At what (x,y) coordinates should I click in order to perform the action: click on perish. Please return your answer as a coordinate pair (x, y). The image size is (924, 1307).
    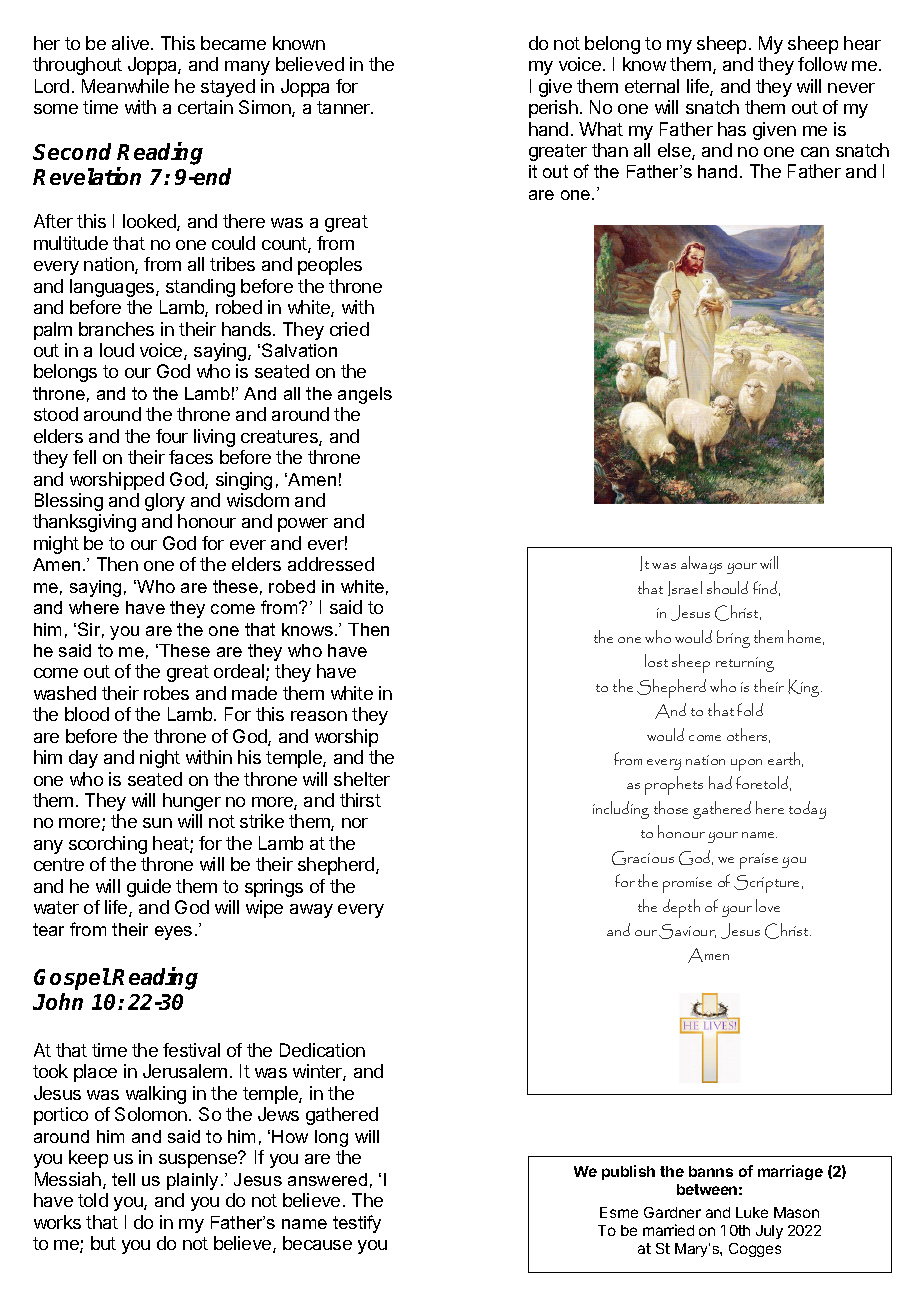
    Looking at the image, I should click on (553, 109).
